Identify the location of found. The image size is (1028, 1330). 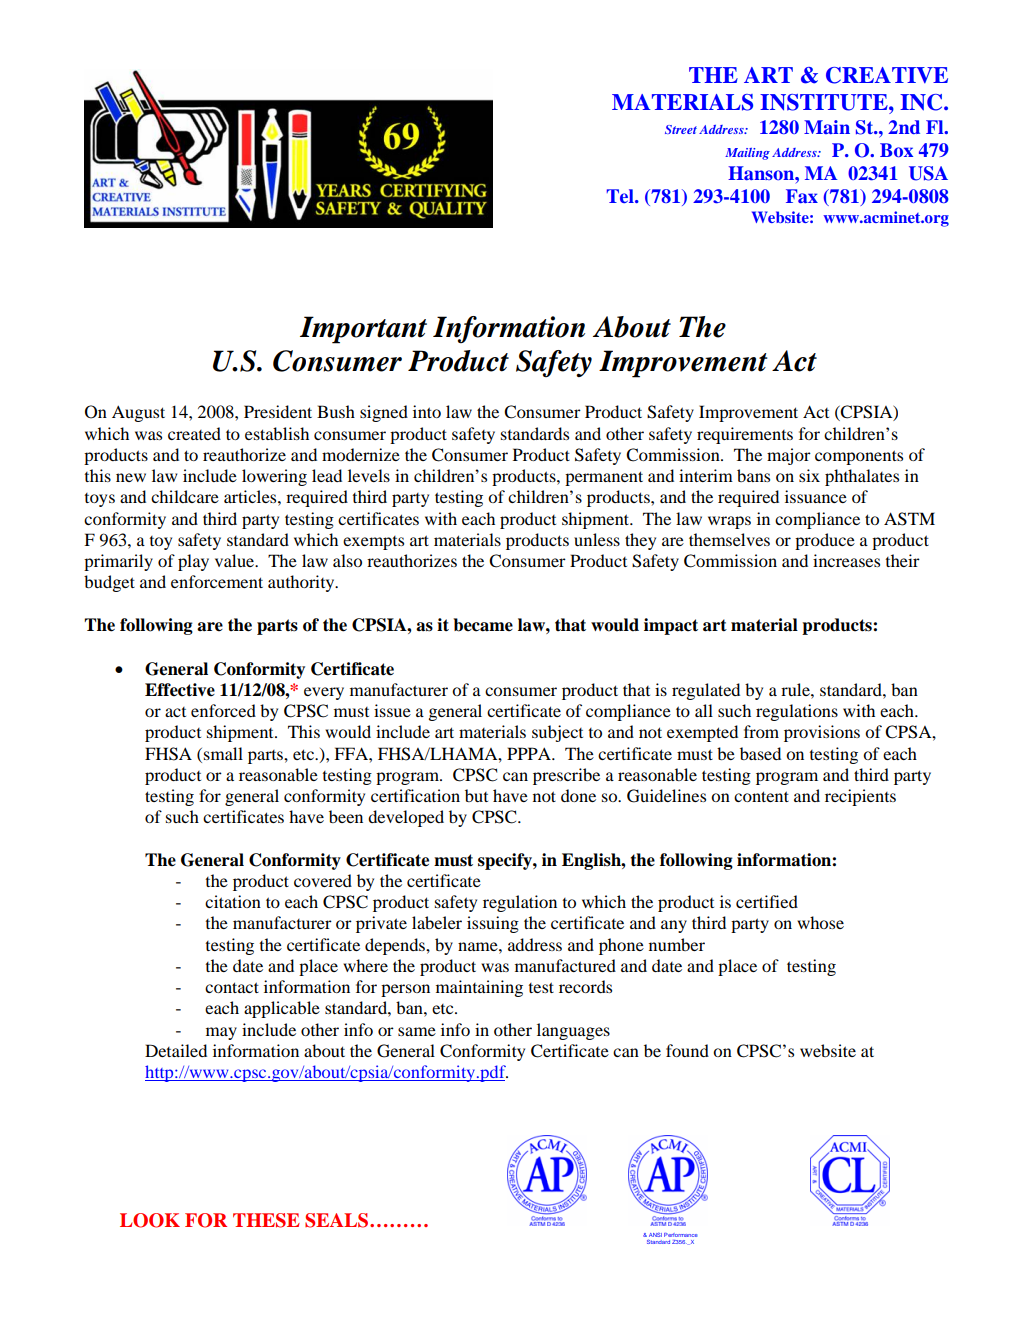
(687, 1050).
